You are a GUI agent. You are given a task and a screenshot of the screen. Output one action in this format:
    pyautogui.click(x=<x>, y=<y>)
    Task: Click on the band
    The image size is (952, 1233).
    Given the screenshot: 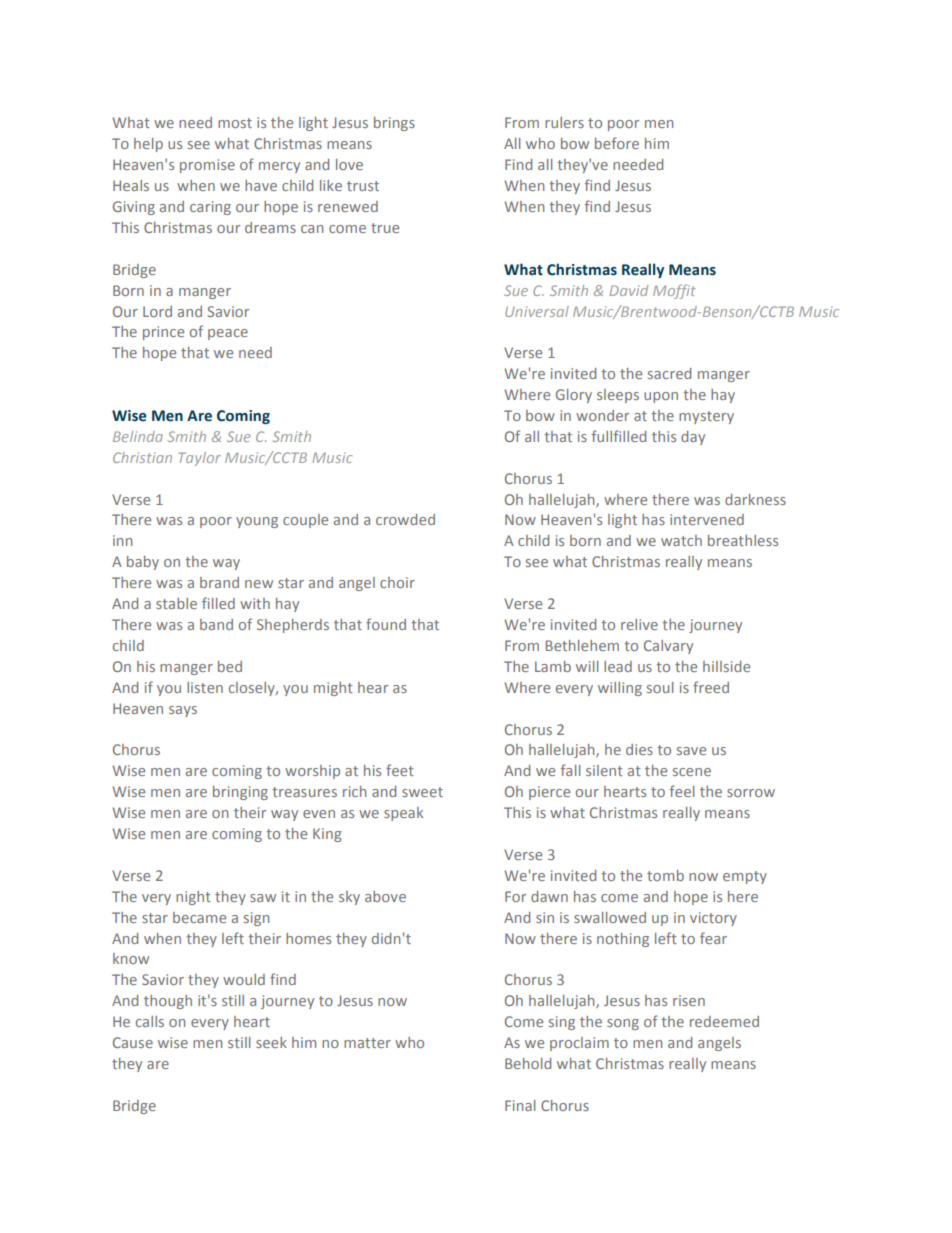 What is the action you would take?
    pyautogui.click(x=216, y=624)
